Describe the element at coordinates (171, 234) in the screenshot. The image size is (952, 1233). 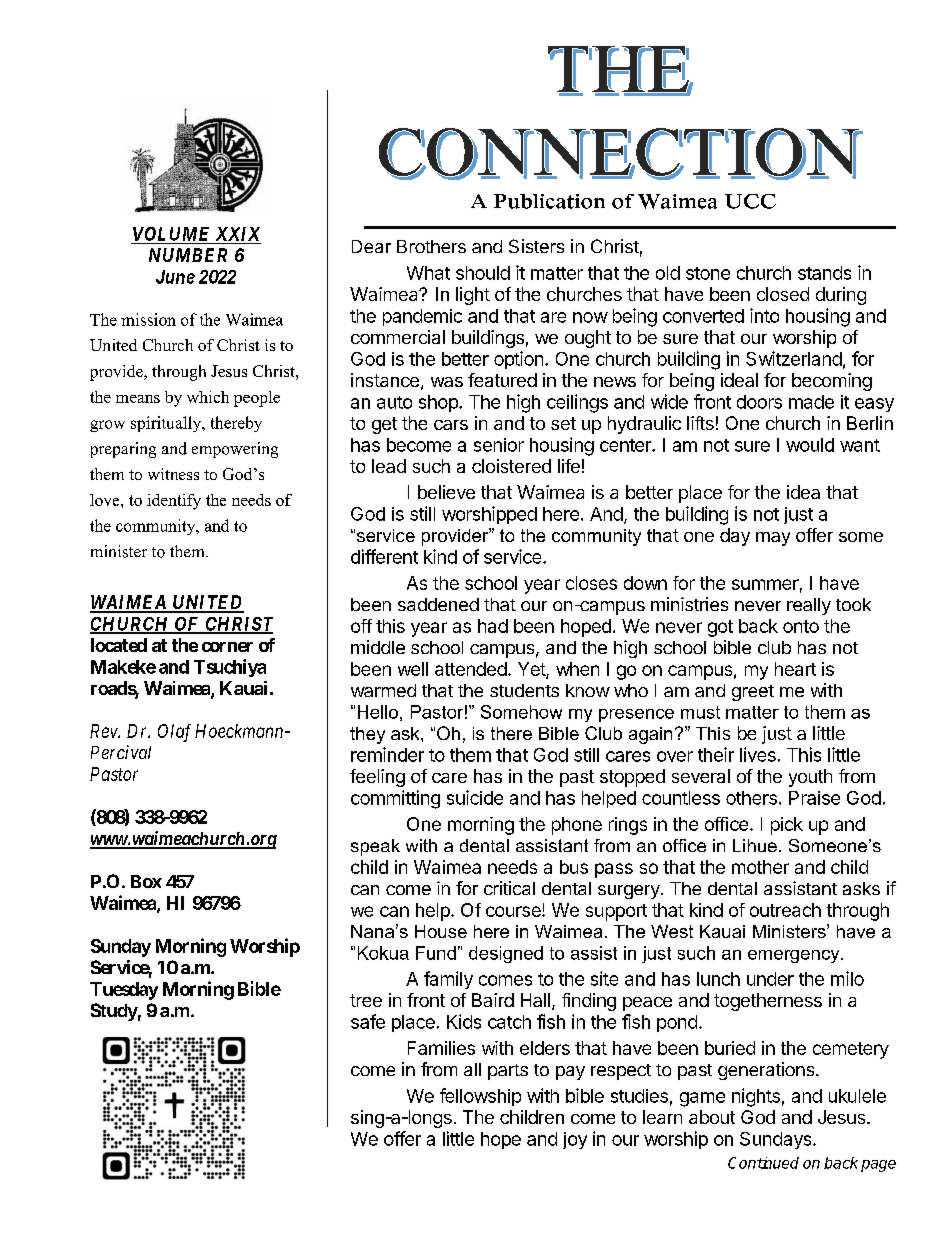
I see `VOLUME` at that location.
